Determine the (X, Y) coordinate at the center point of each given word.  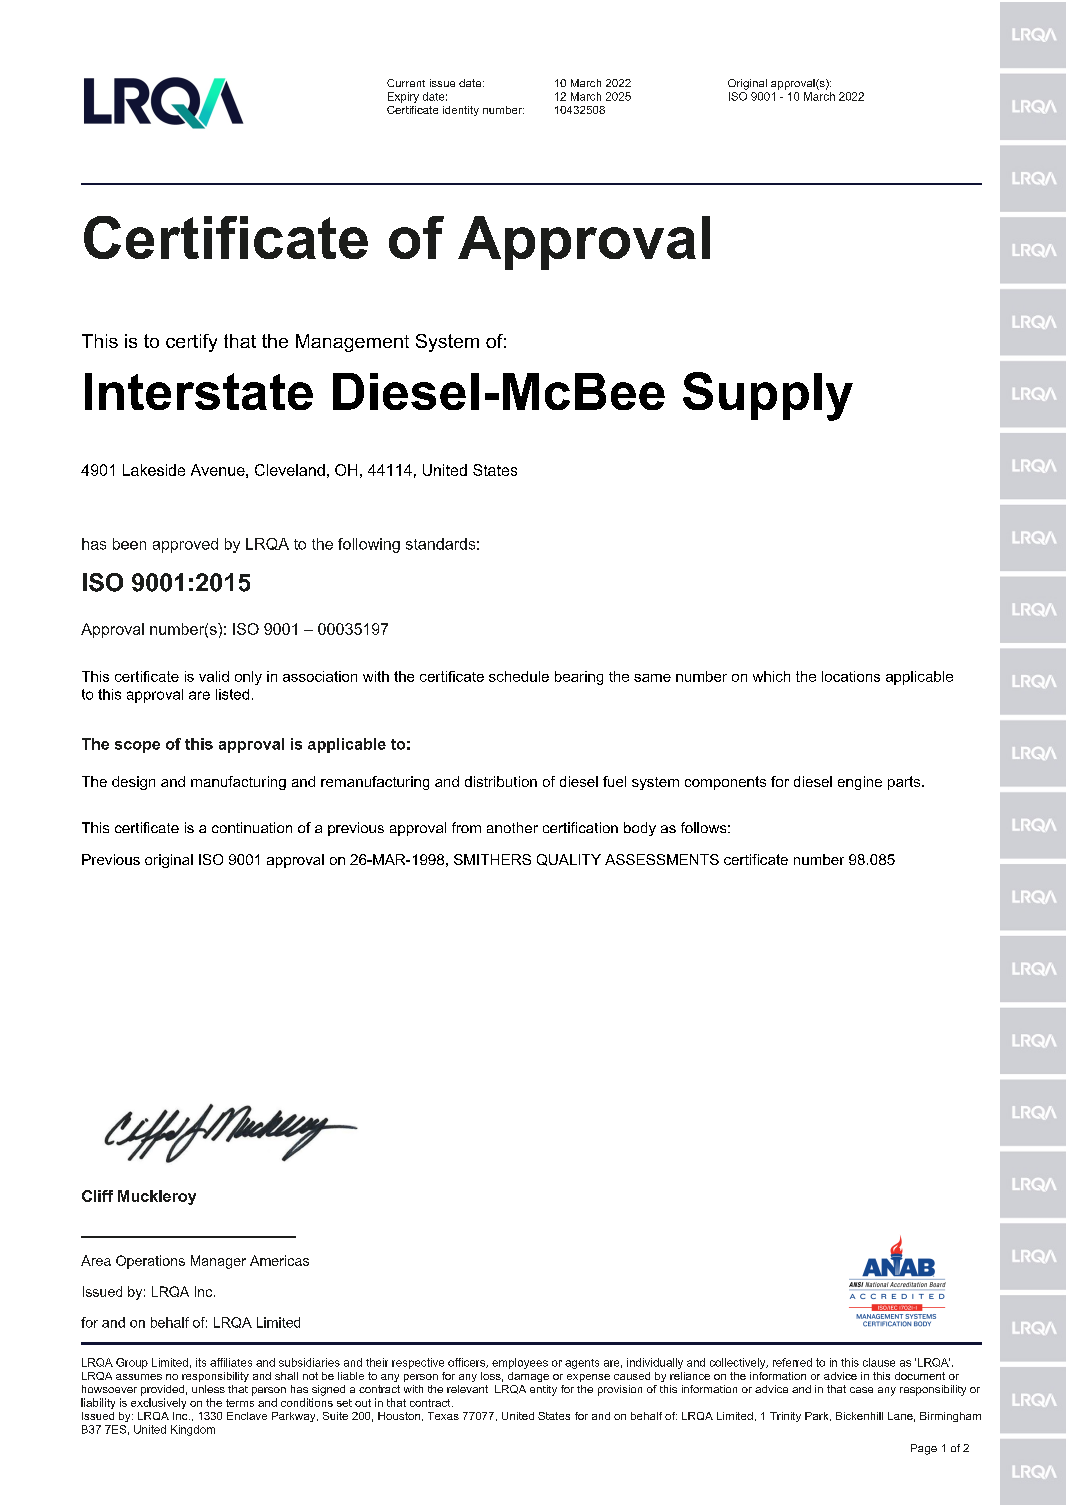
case (861, 1390)
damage (528, 1377)
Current (406, 83)
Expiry (403, 97)
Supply (768, 396)
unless (208, 1389)
